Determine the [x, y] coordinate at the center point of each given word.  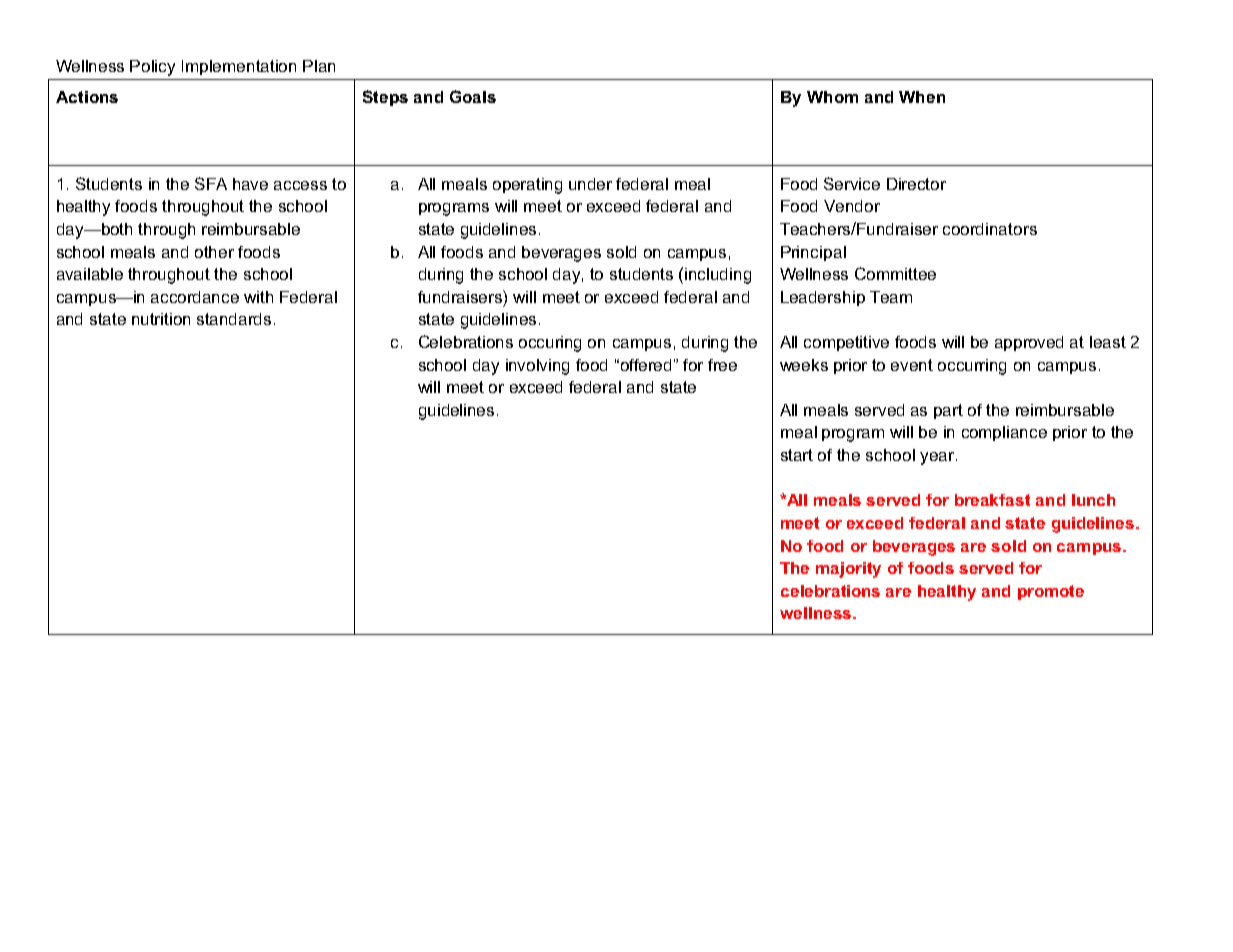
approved [1029, 343]
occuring [550, 344]
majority [848, 570]
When [922, 97]
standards [234, 319]
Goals [473, 96]
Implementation [239, 67]
